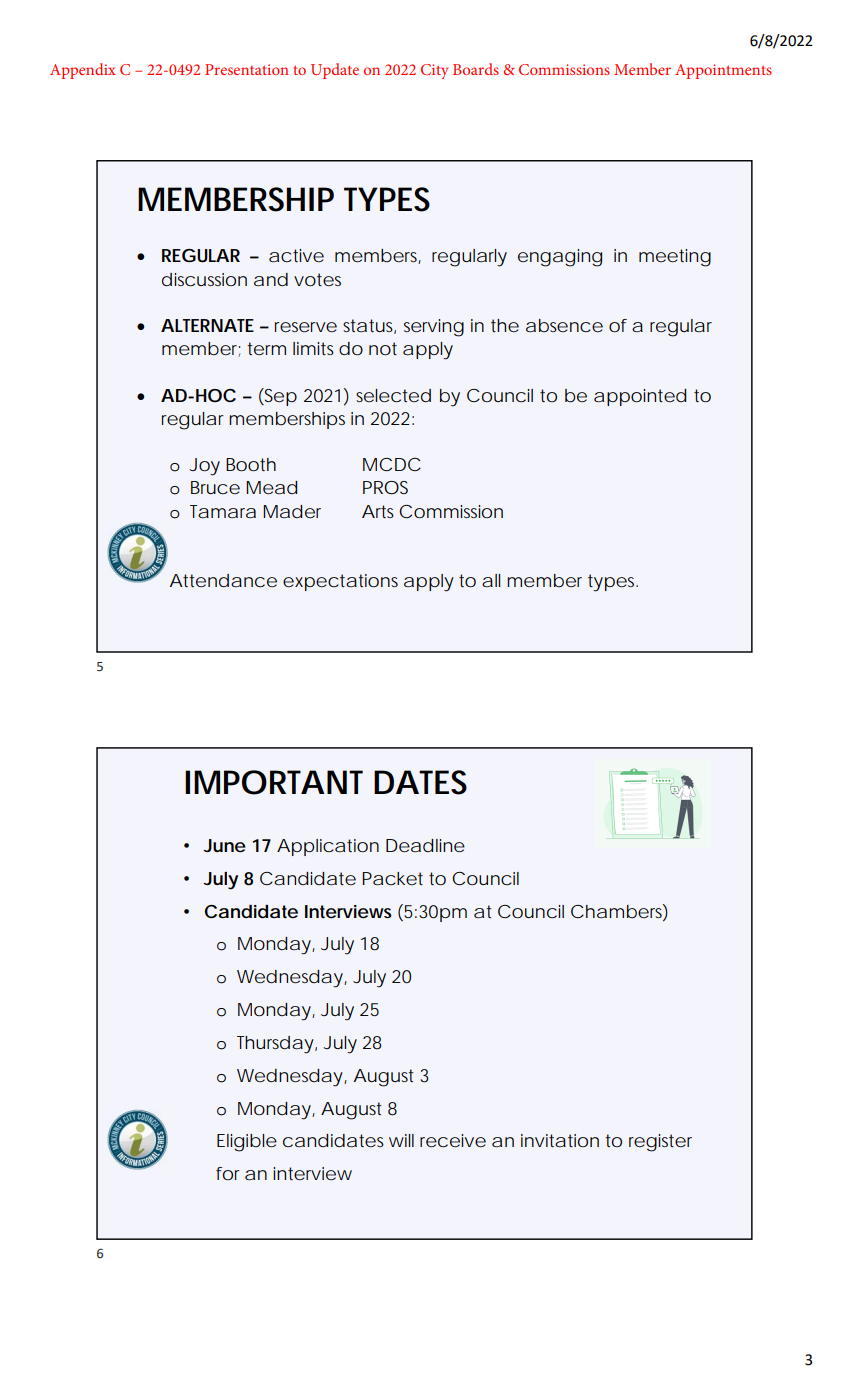 This screenshot has height=1400, width=849. What do you see at coordinates (434, 71) in the screenshot?
I see `City` at bounding box center [434, 71].
